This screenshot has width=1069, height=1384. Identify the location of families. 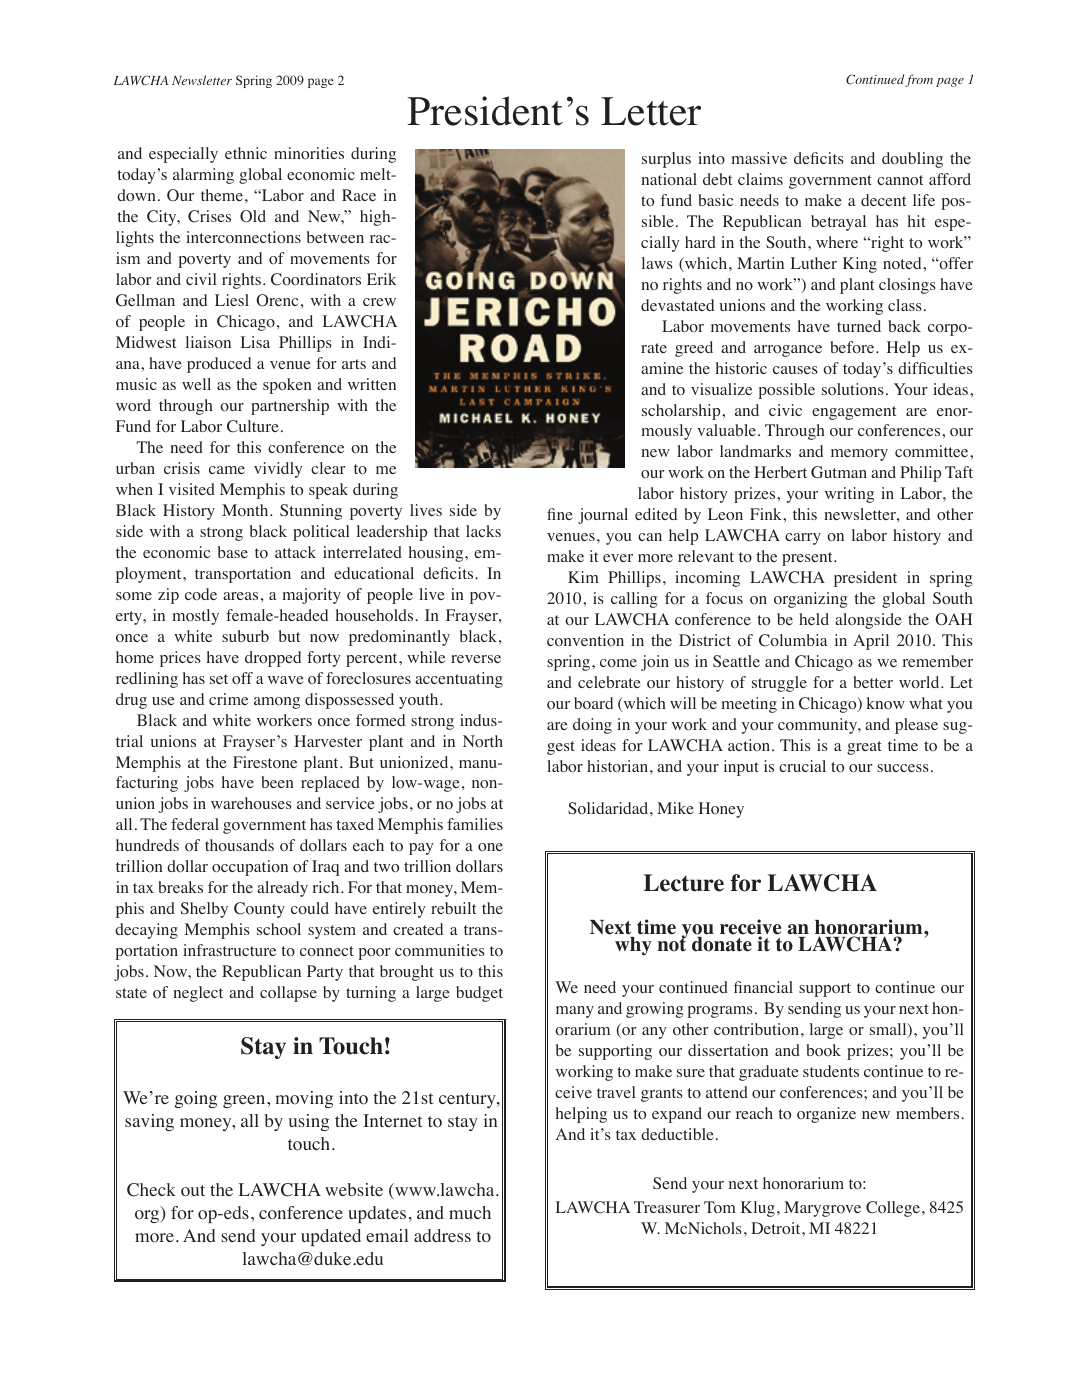
(475, 824).
